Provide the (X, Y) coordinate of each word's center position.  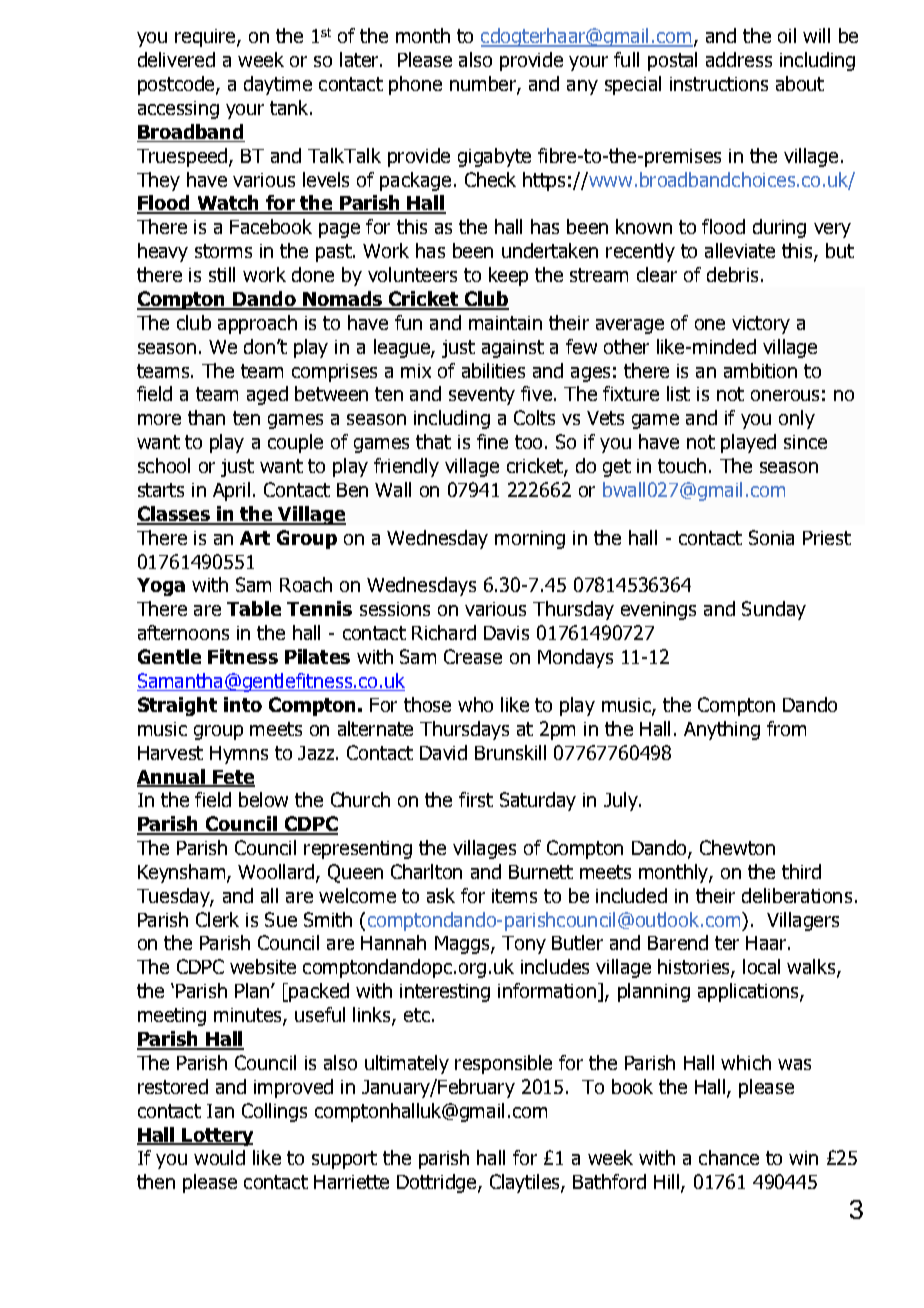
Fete (233, 778)
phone (415, 85)
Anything (722, 730)
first (476, 799)
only (797, 419)
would (219, 1157)
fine (492, 441)
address (739, 59)
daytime (278, 85)
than (206, 417)
